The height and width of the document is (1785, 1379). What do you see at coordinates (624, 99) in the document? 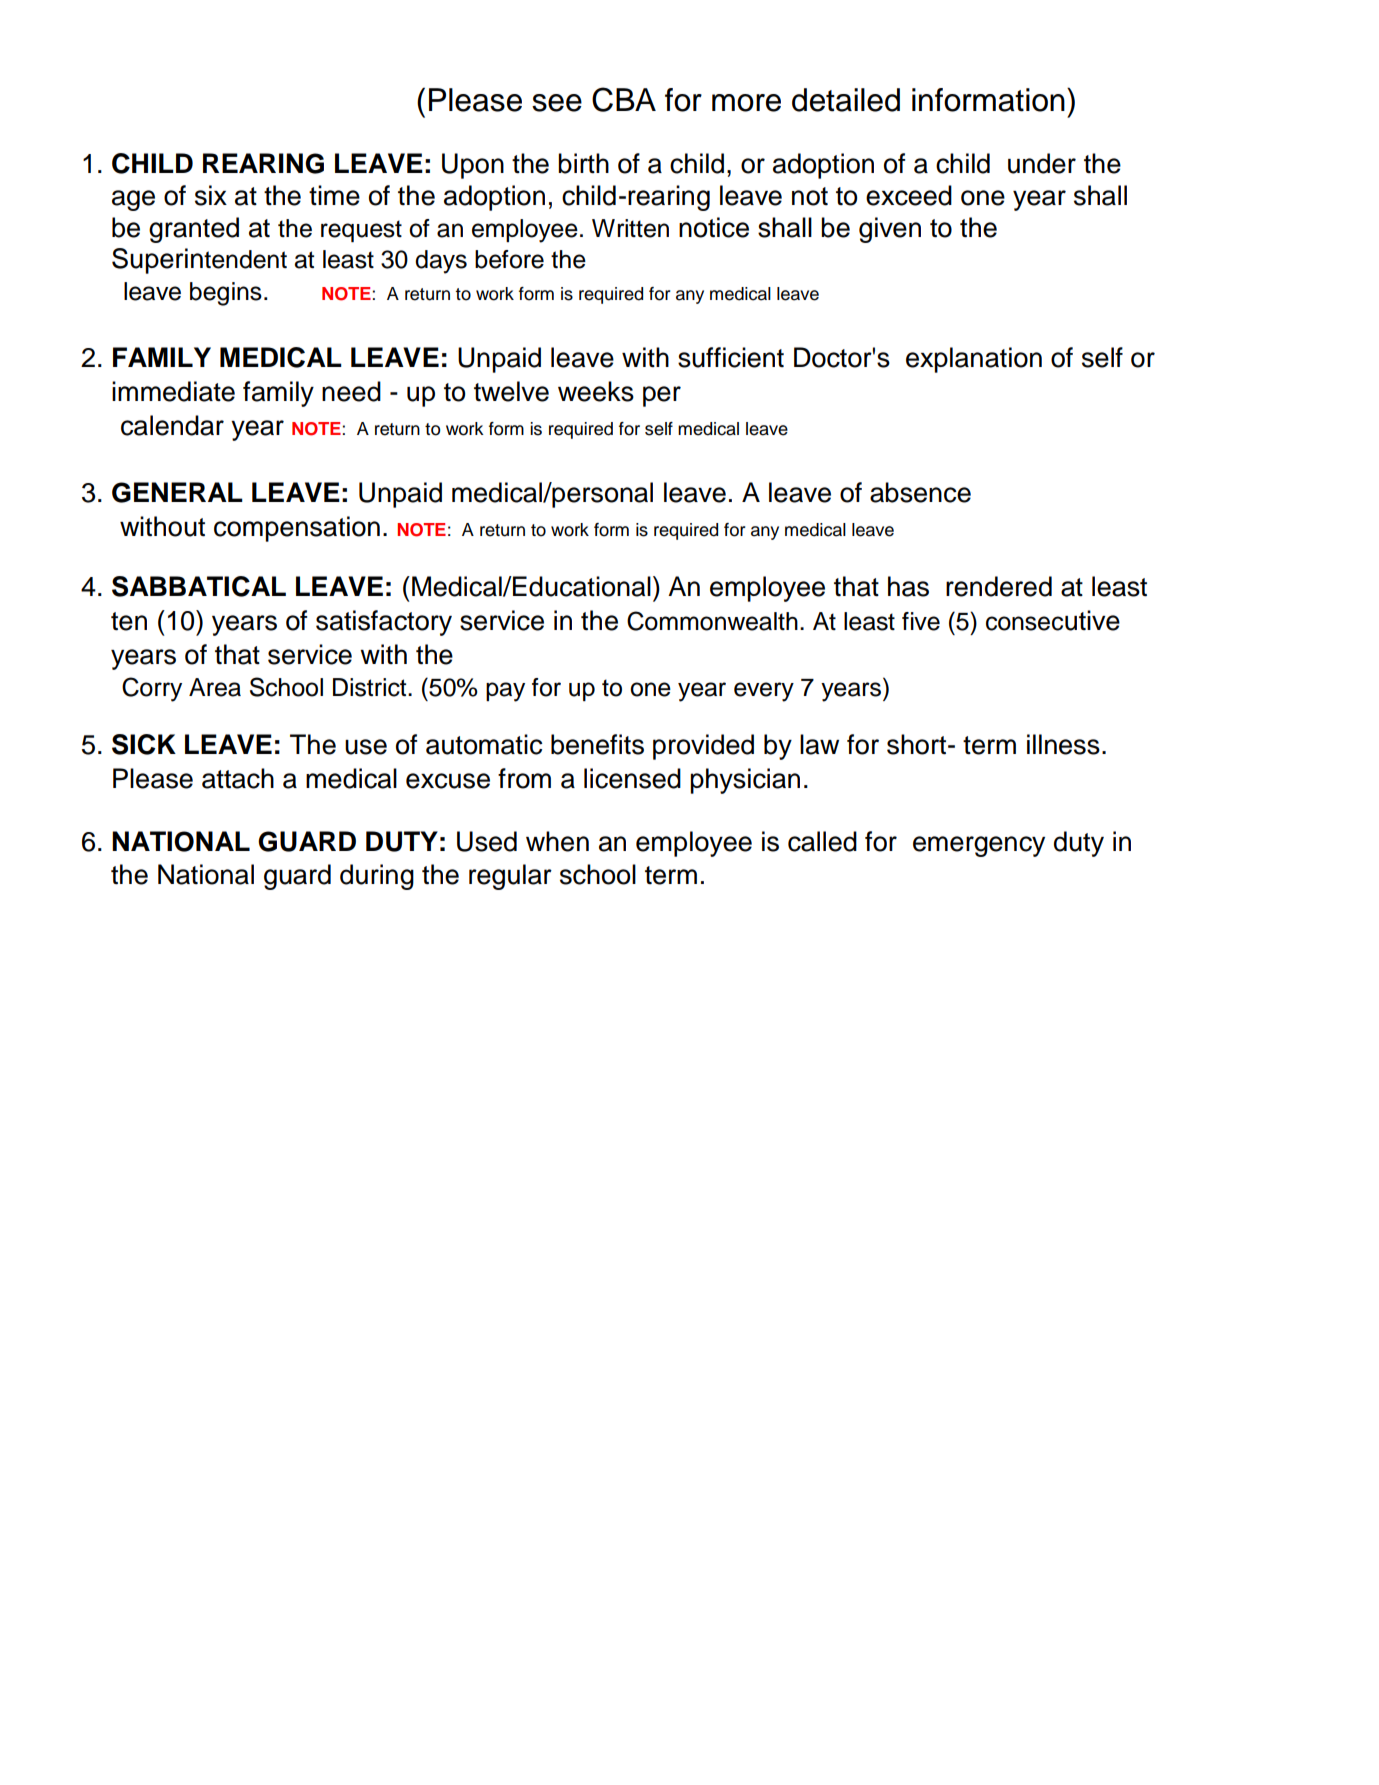
I see `CBA` at bounding box center [624, 99].
